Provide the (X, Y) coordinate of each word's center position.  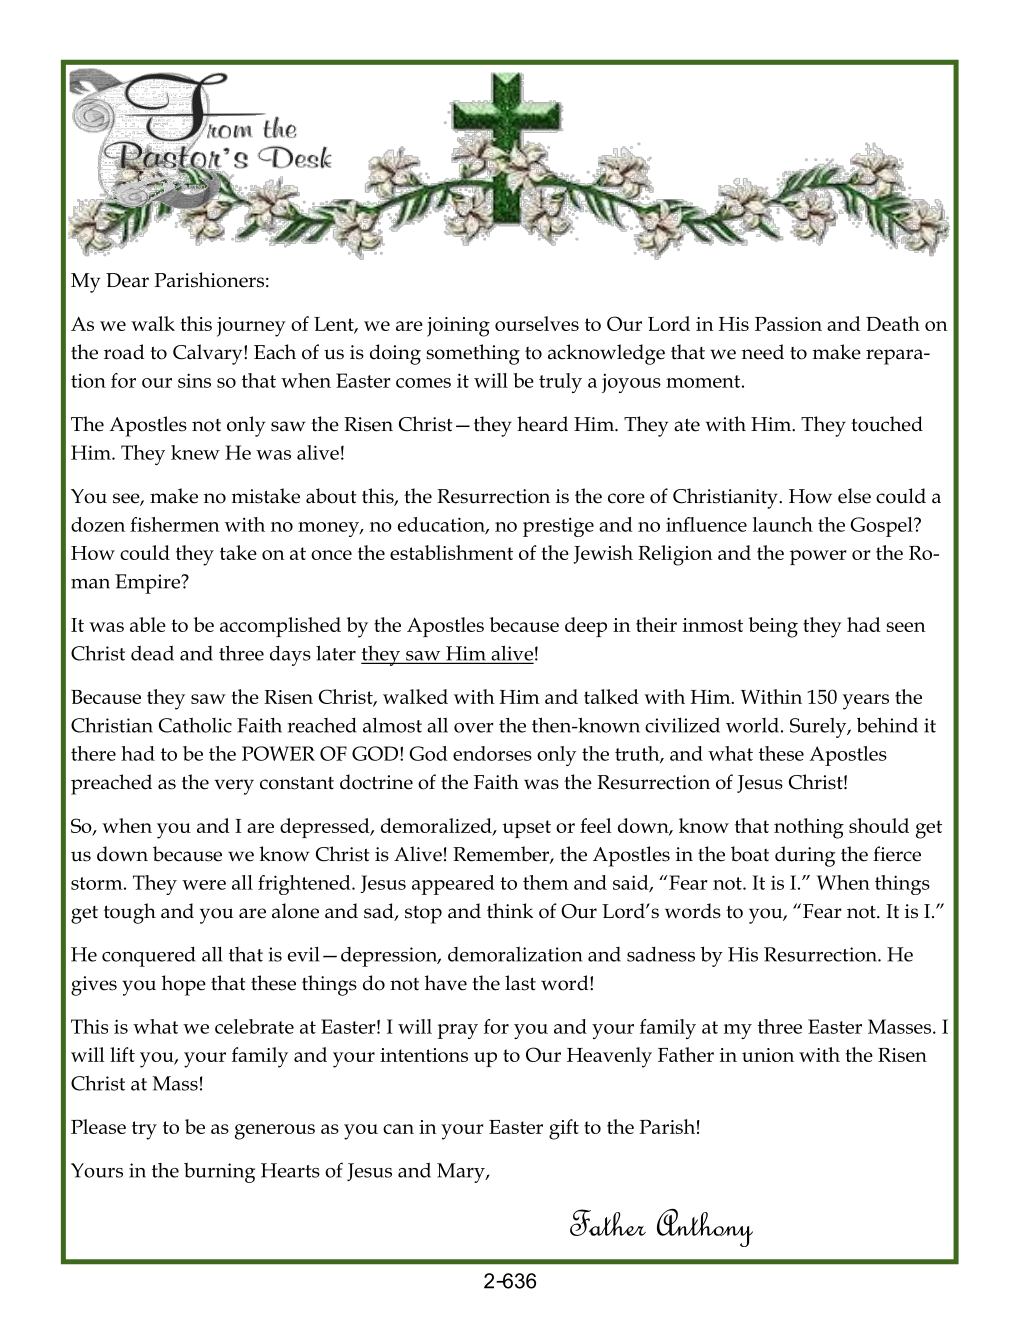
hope (184, 985)
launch (783, 524)
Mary (462, 1173)
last (520, 983)
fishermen (175, 524)
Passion (788, 324)
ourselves (537, 323)
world (752, 725)
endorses (492, 753)
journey (251, 327)
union (768, 1055)
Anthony (705, 1228)
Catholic (195, 725)
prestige (558, 527)
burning (219, 1173)
